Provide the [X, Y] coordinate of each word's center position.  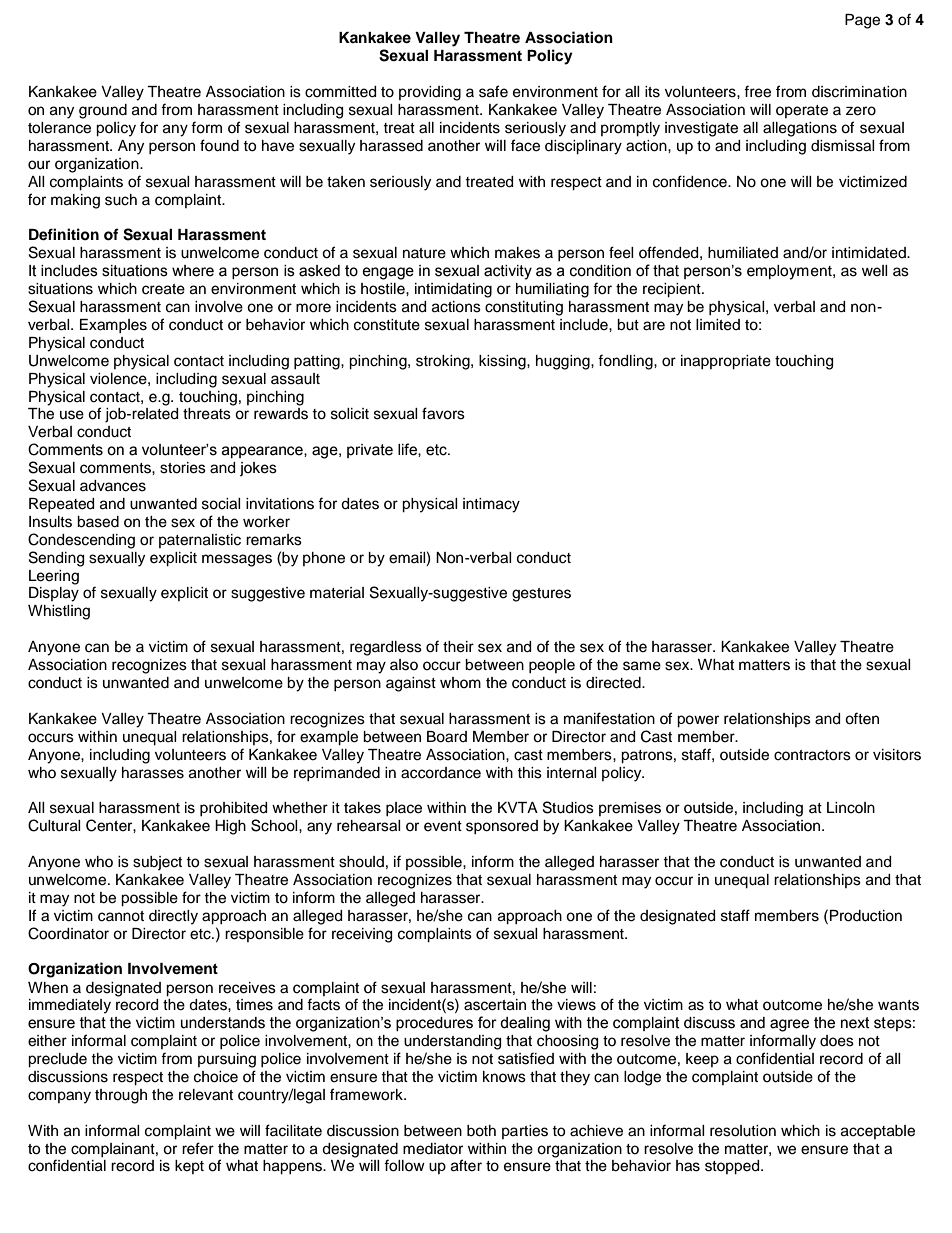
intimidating [453, 290]
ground [103, 111]
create [163, 289]
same [642, 666]
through [121, 1096]
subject [157, 863]
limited [718, 325]
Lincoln [851, 808]
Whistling [59, 612]
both [481, 1131]
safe [493, 91]
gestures [541, 595]
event [443, 826]
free [757, 91]
